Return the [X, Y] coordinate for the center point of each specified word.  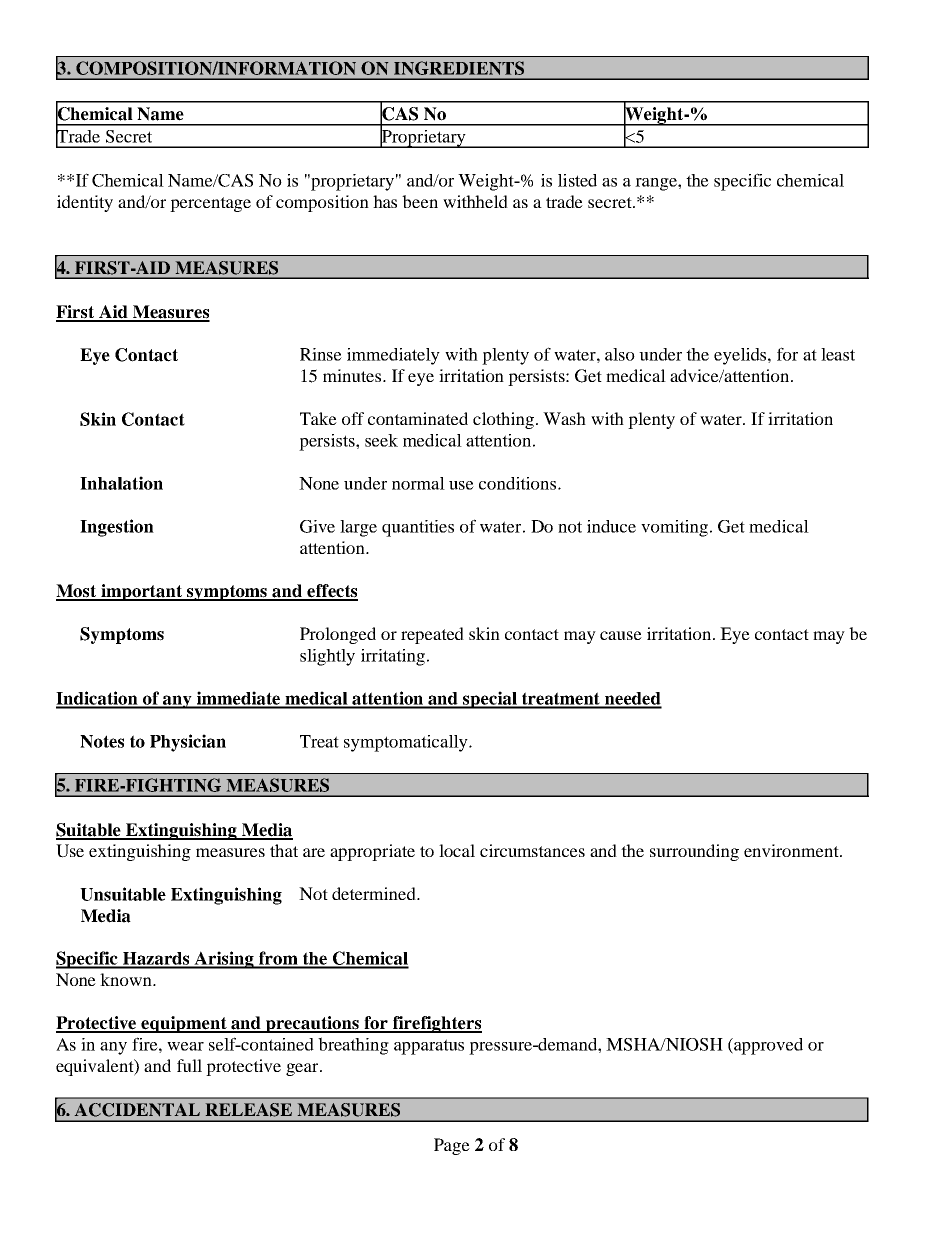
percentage [210, 204]
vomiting [676, 528]
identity [85, 203]
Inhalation [121, 483]
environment [792, 850]
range [657, 184]
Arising [224, 960]
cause [621, 635]
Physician [188, 743]
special [490, 700]
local [457, 850]
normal [418, 483]
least [838, 354]
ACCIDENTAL [137, 1110]
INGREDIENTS [459, 68]
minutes [353, 375]
